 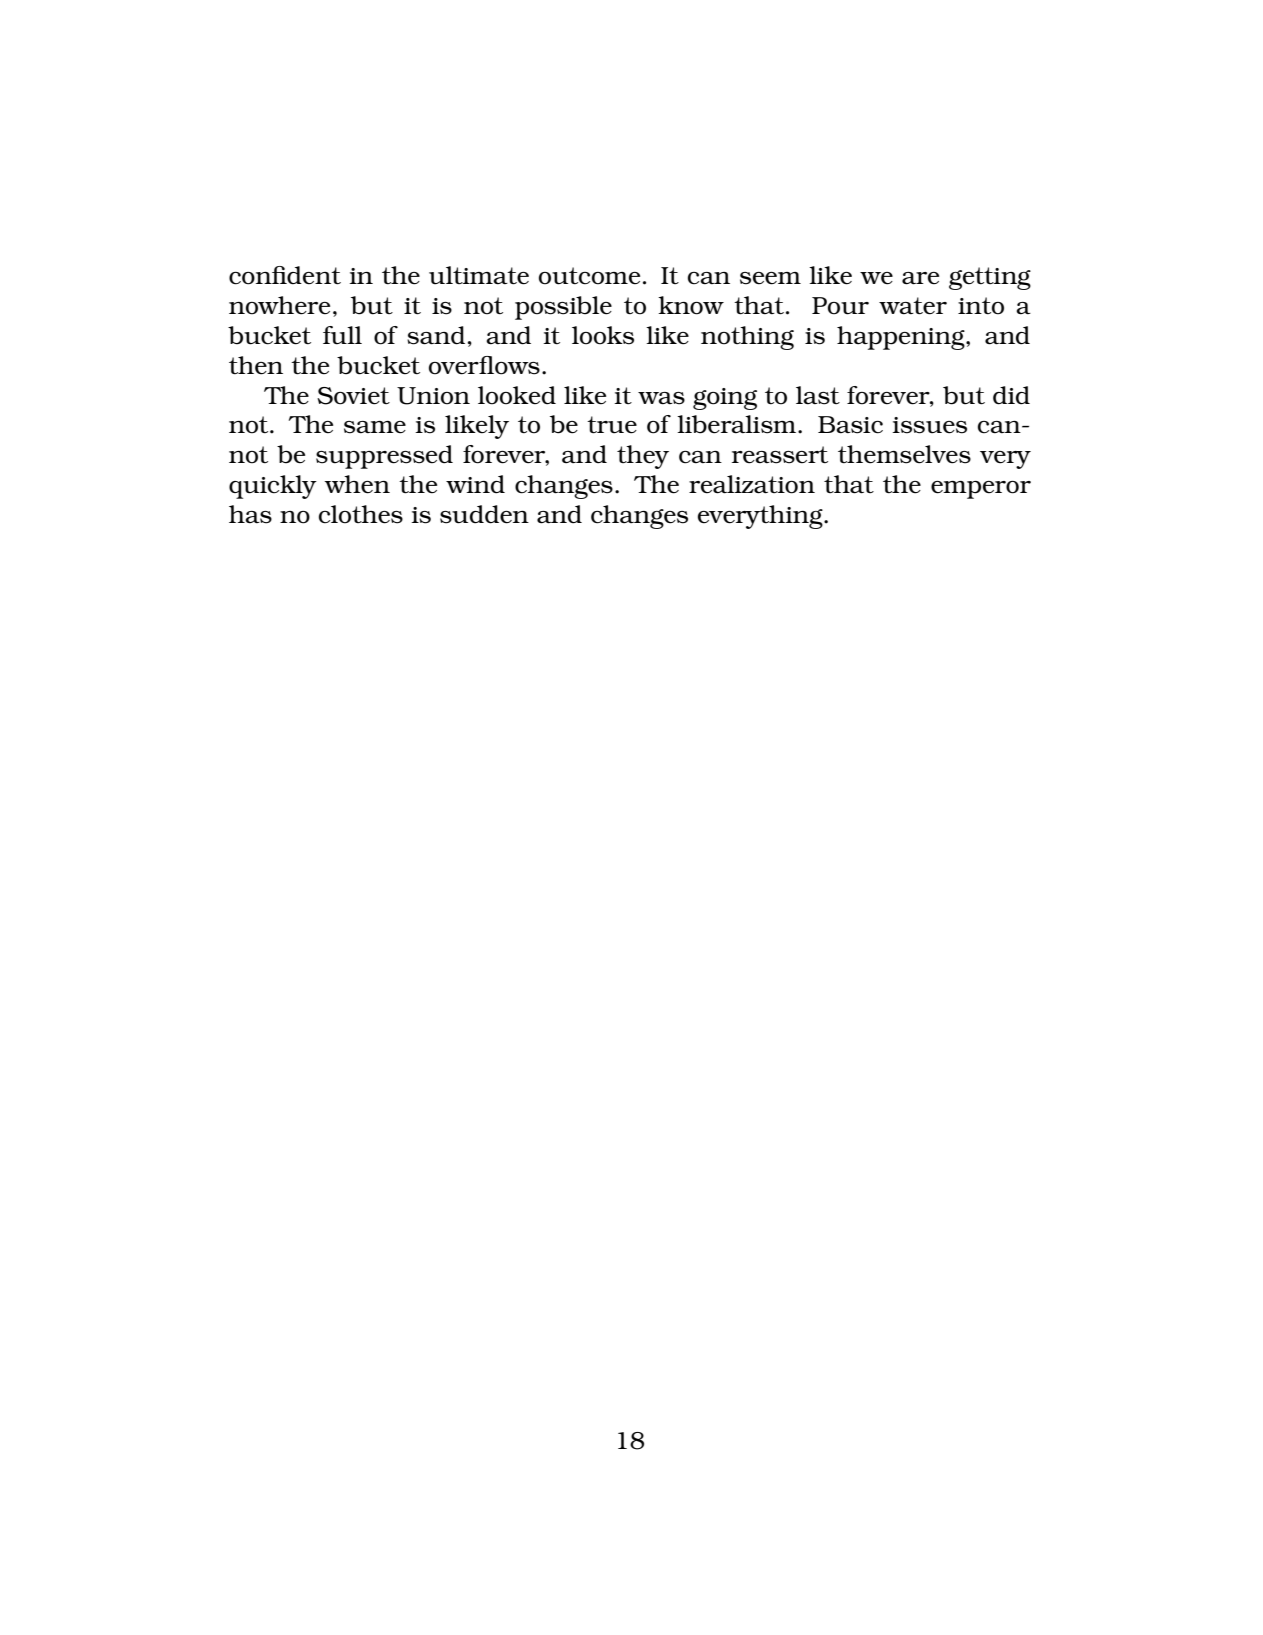 What do you see at coordinates (361, 514) in the screenshot?
I see `clothes` at bounding box center [361, 514].
